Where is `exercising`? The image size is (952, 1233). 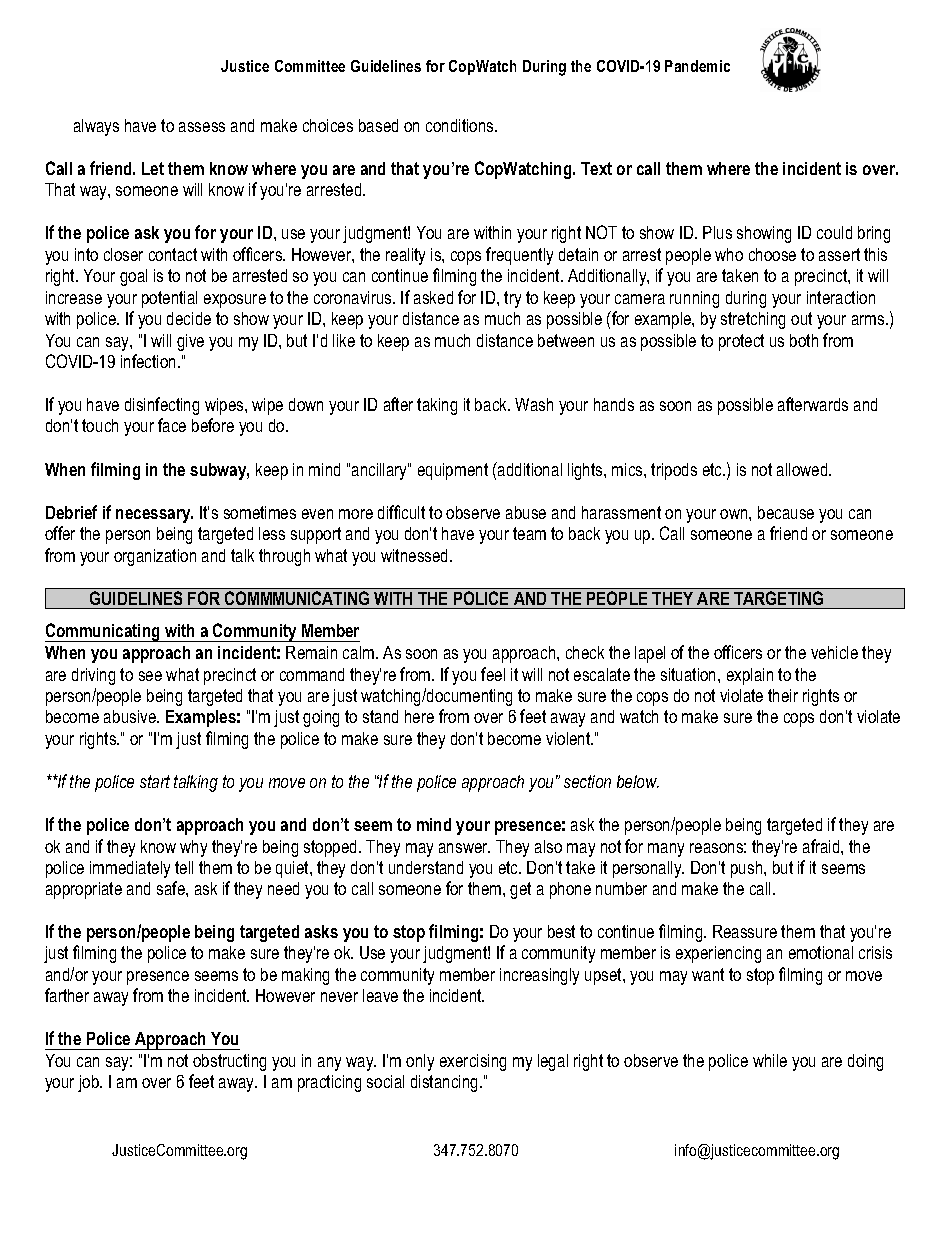 exercising is located at coordinates (473, 1062).
